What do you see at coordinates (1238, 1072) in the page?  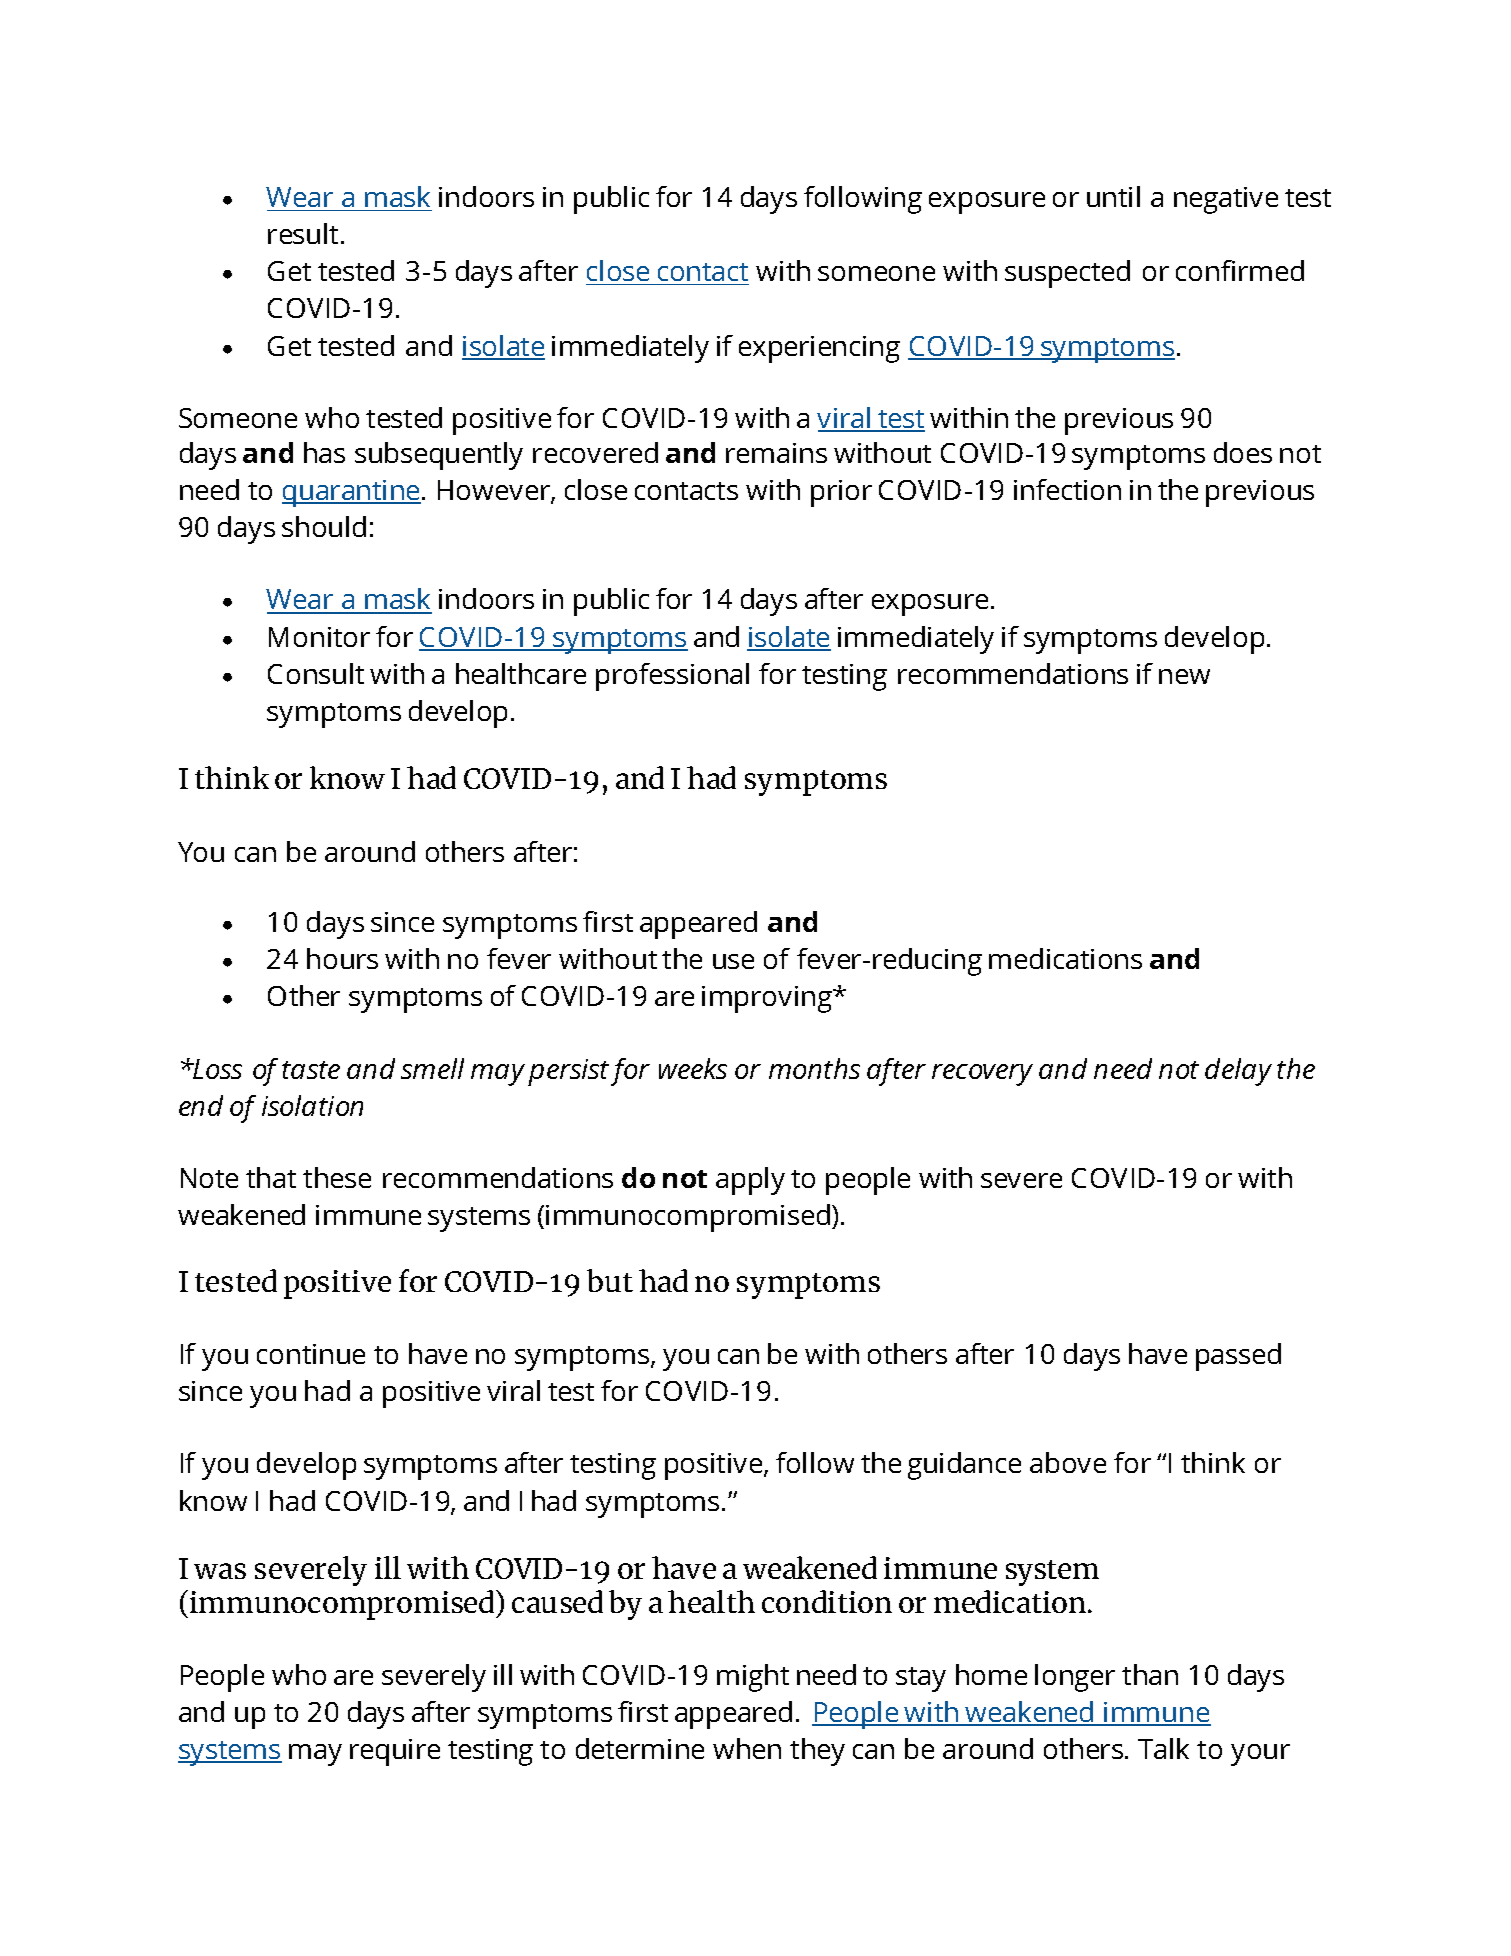 I see `delay` at bounding box center [1238, 1072].
